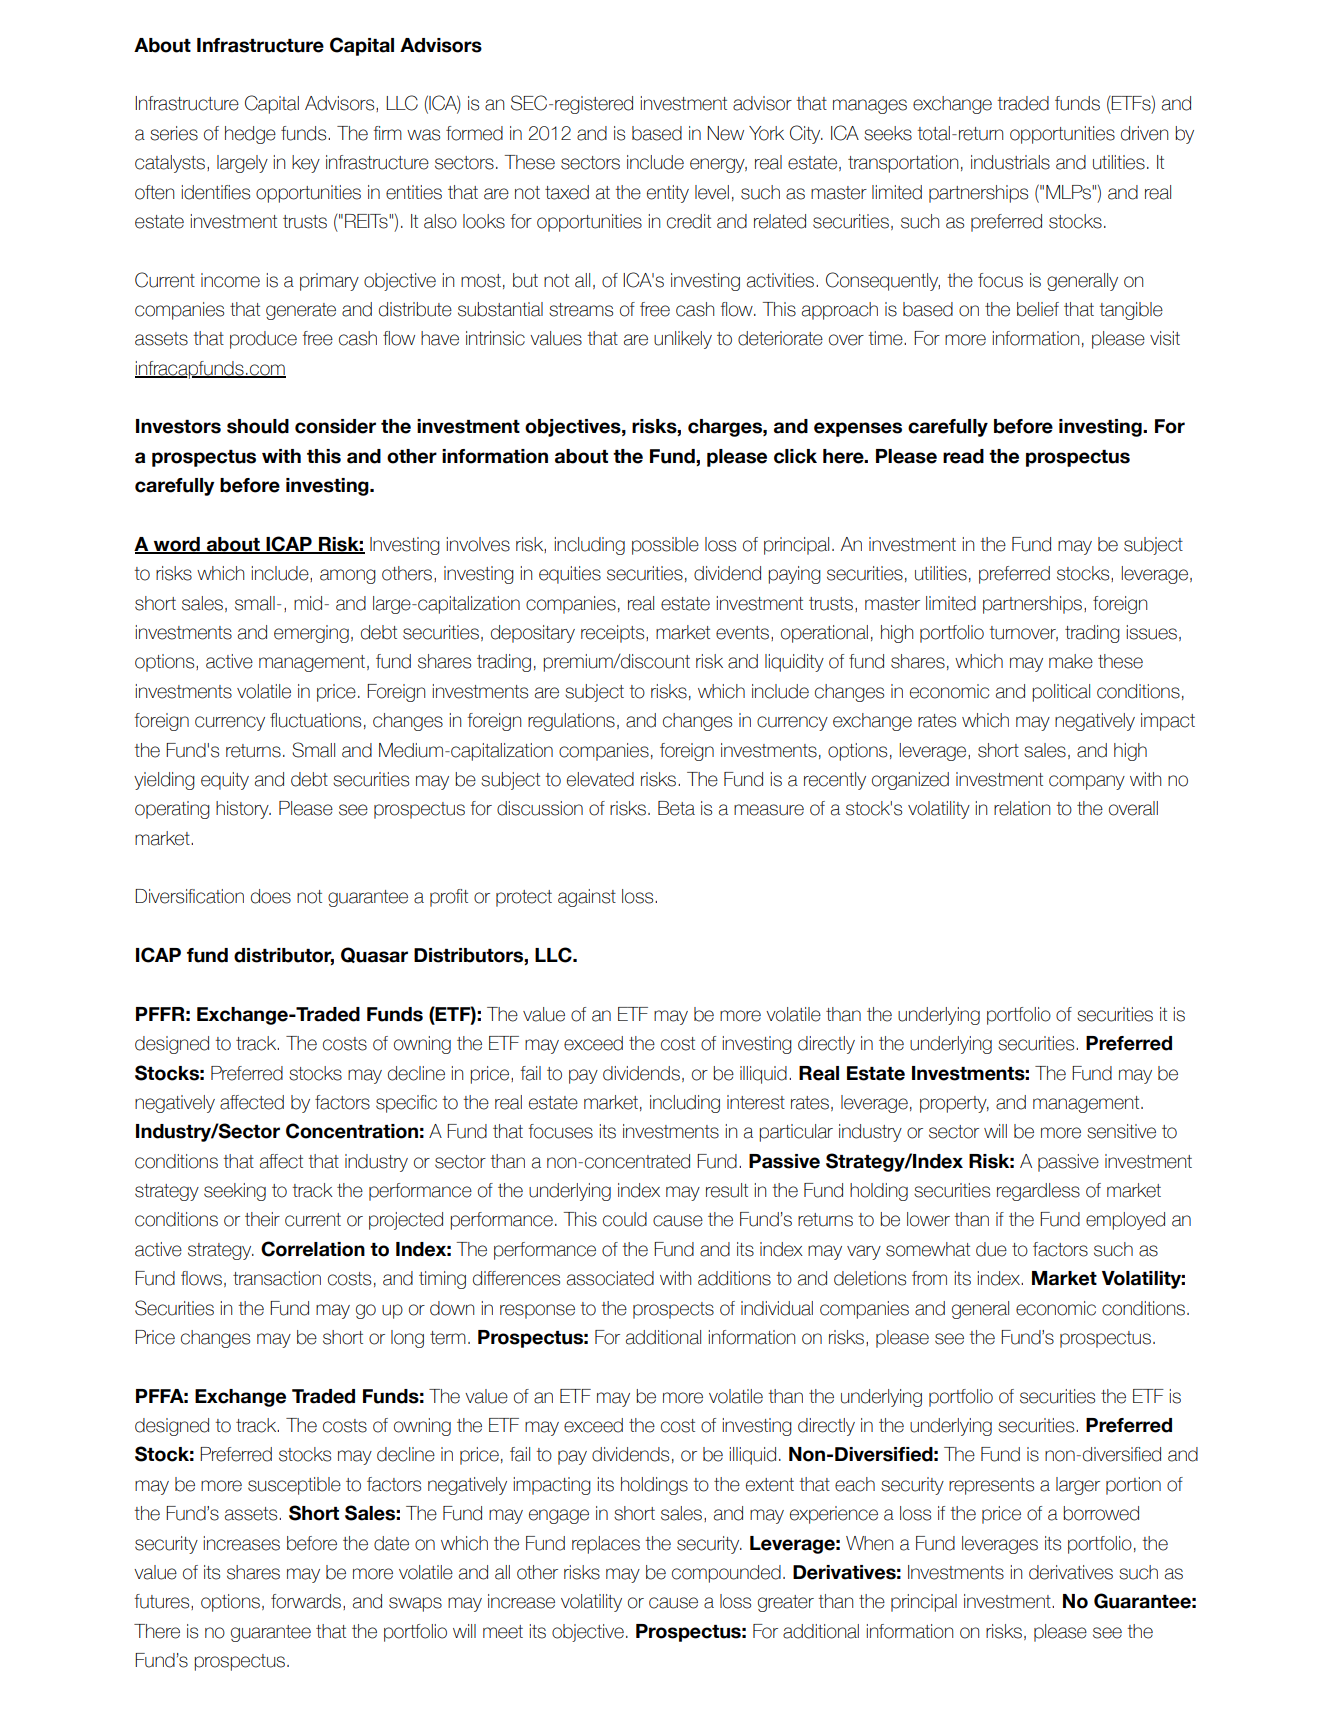 The image size is (1332, 1723). What do you see at coordinates (1087, 782) in the page?
I see `company` at bounding box center [1087, 782].
